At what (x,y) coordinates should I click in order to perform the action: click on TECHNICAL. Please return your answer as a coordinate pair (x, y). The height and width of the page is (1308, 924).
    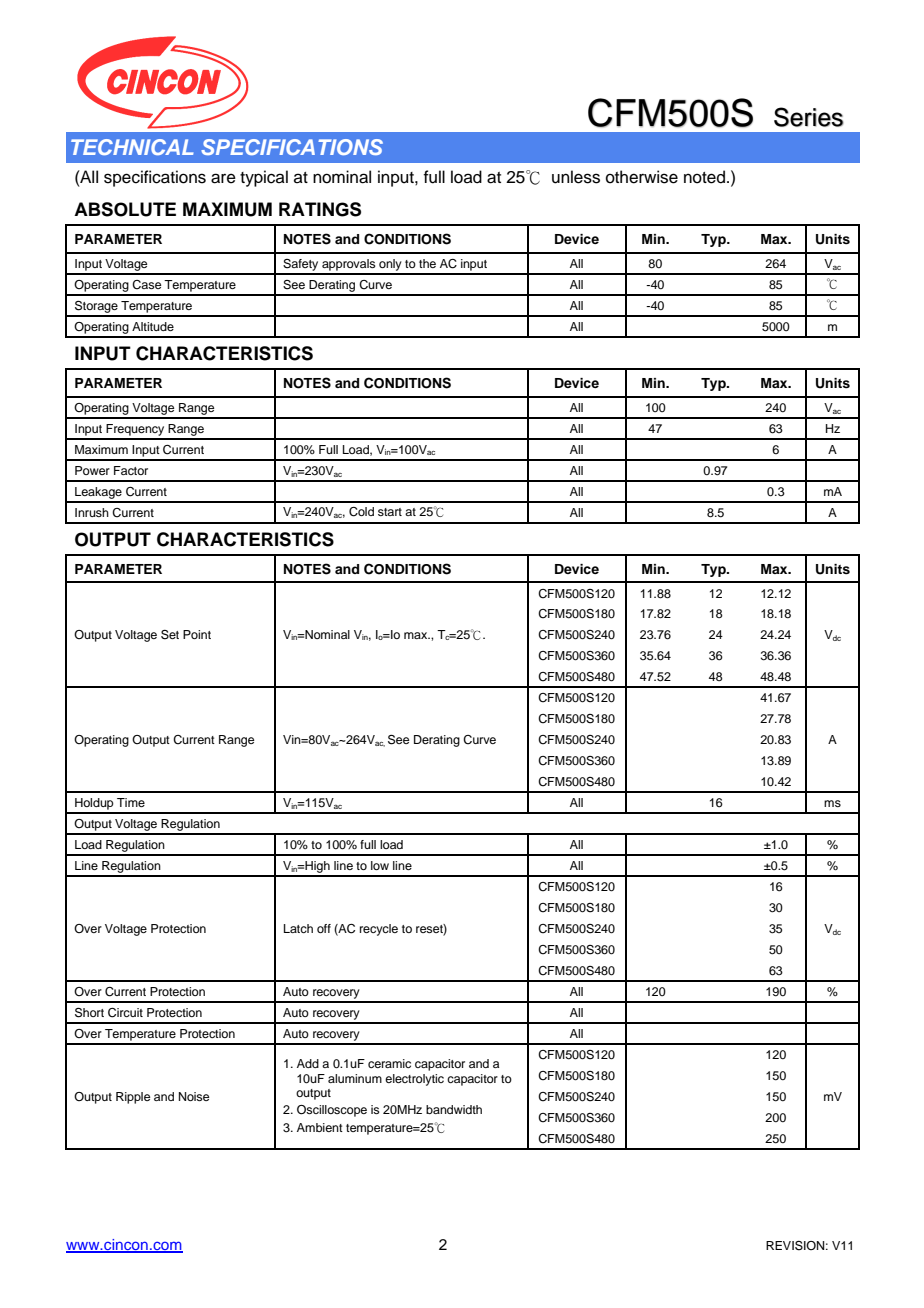
    Looking at the image, I should click on (132, 147).
